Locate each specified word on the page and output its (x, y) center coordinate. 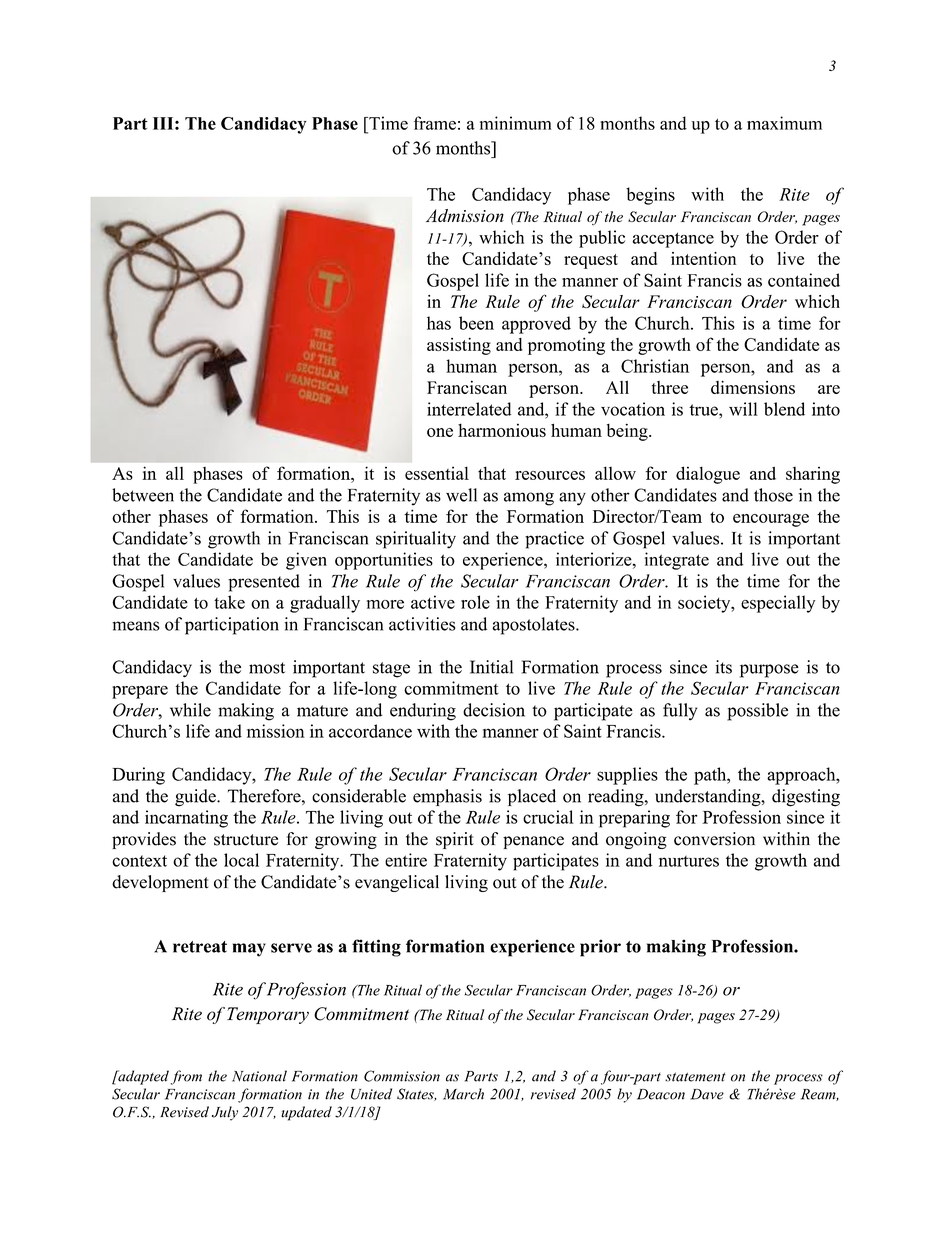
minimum (516, 123)
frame (435, 123)
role (475, 602)
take (229, 602)
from (186, 1077)
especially (778, 604)
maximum (784, 123)
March (463, 1094)
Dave (707, 1094)
